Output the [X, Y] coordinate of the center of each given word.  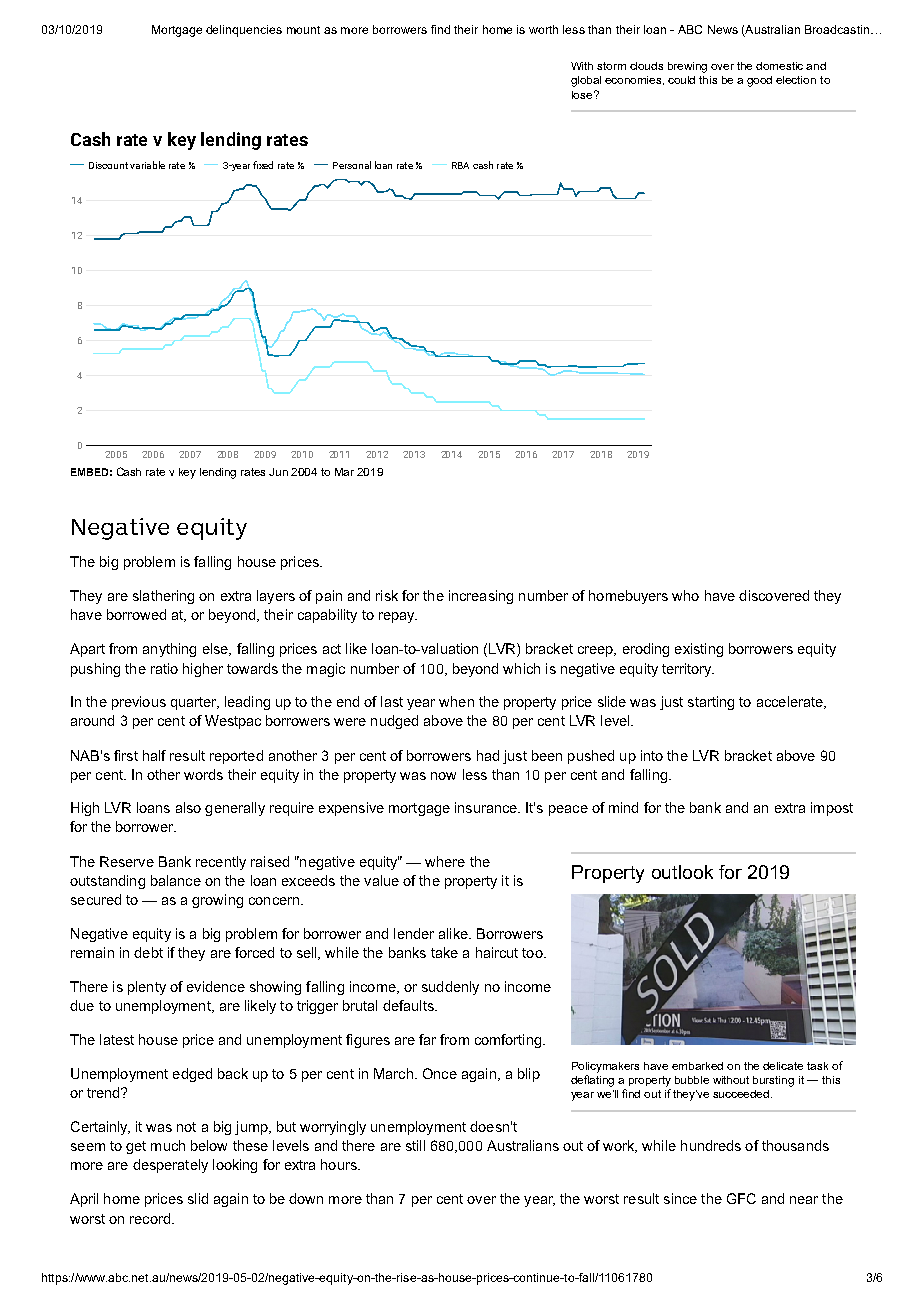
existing [699, 650]
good [759, 81]
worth [543, 29]
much [168, 1145]
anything [169, 650]
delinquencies [244, 31]
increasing [481, 597]
